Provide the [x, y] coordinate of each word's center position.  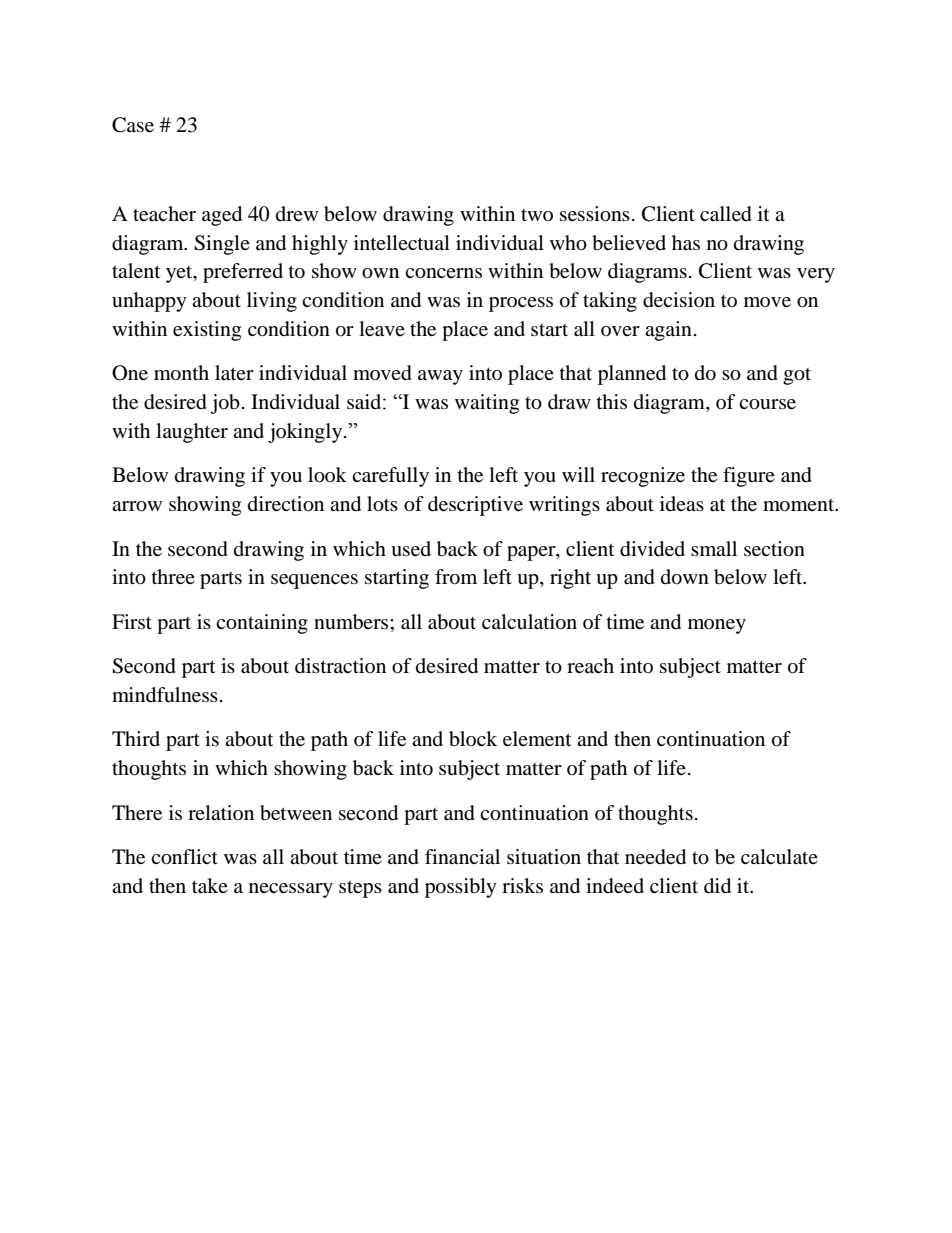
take [210, 886]
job [225, 404]
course [767, 404]
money [717, 626]
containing [262, 624]
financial [462, 857]
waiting [487, 404]
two [537, 215]
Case [133, 125]
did [717, 886]
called [726, 214]
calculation [529, 622]
